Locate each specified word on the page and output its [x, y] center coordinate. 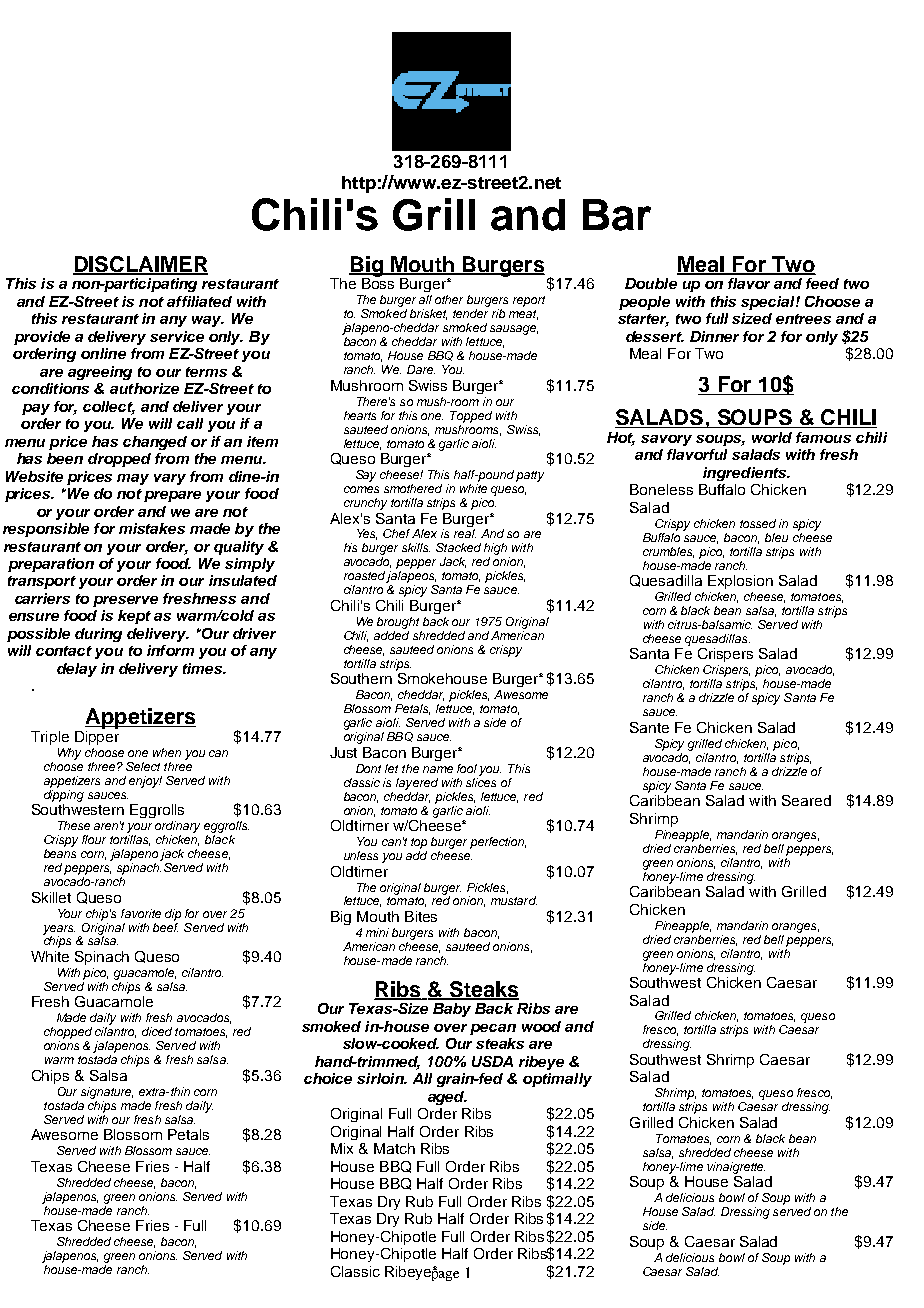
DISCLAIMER [140, 265]
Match [394, 1148]
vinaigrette [736, 1168]
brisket [428, 314]
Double [651, 283]
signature [107, 1093]
